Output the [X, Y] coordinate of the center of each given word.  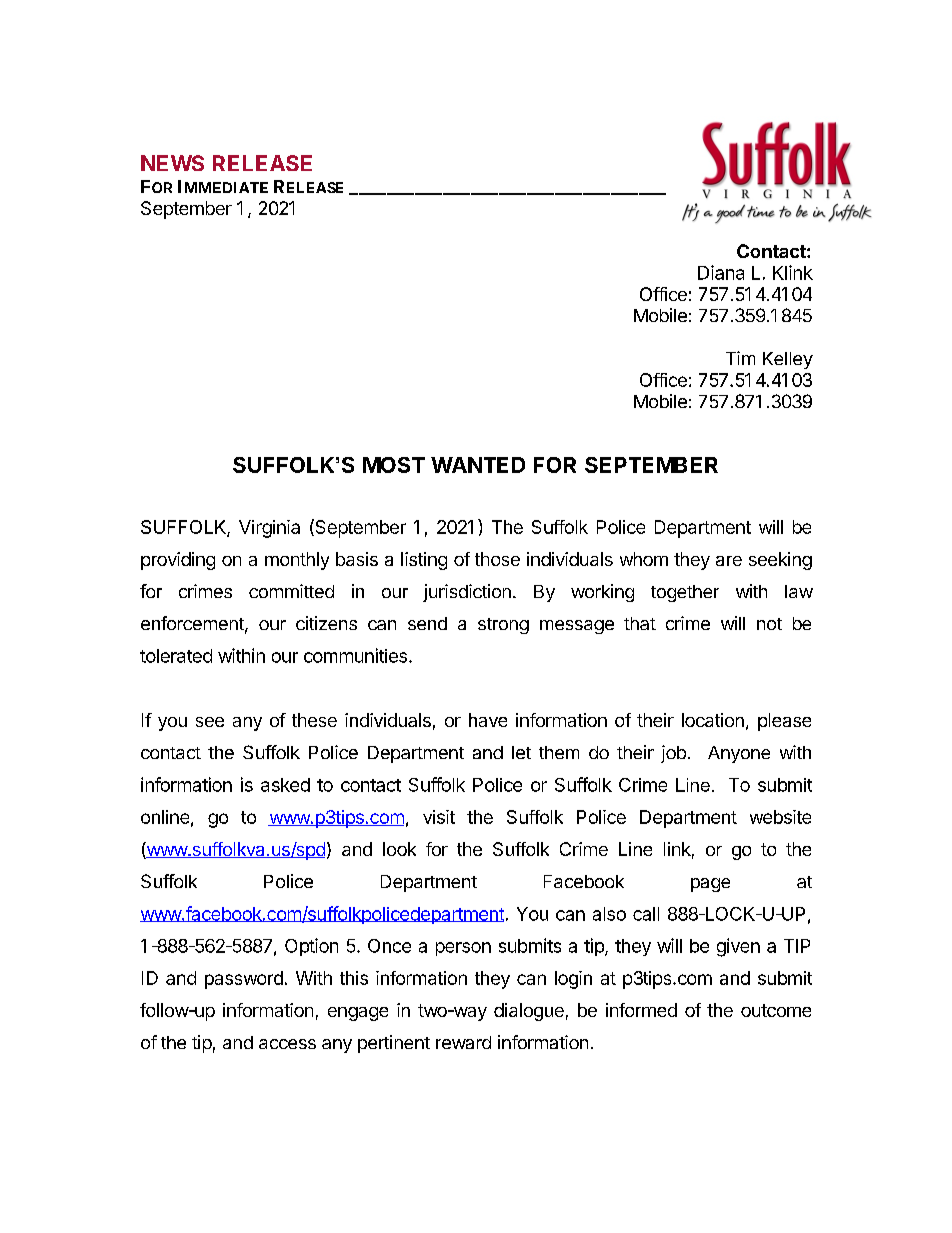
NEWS [172, 163]
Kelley [788, 360]
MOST [394, 465]
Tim [740, 358]
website [780, 817]
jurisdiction [467, 593]
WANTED [478, 465]
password [244, 980]
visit [439, 817]
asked [285, 785]
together [685, 593]
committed [291, 591]
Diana [721, 272]
